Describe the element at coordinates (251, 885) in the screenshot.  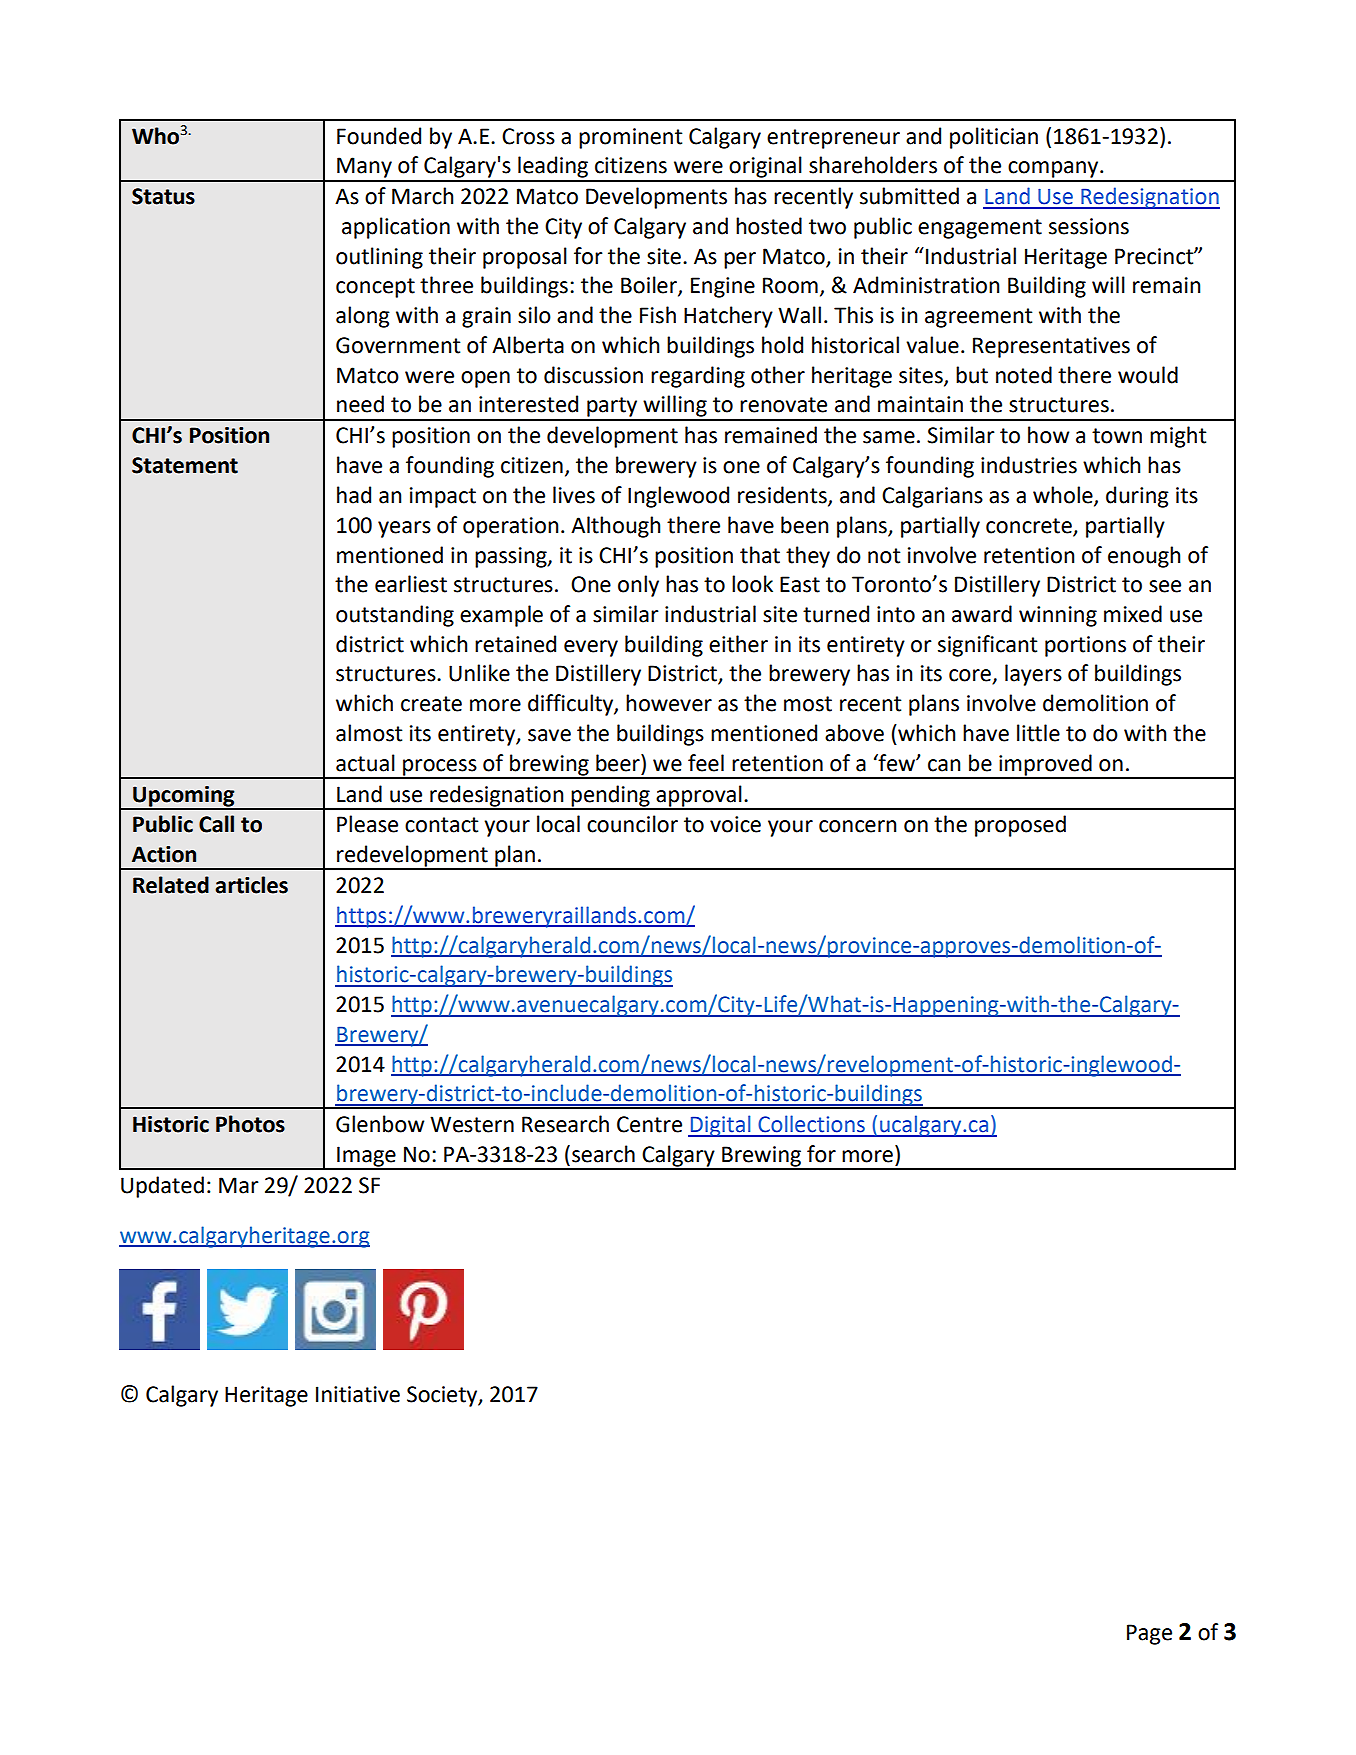
I see `articles` at that location.
